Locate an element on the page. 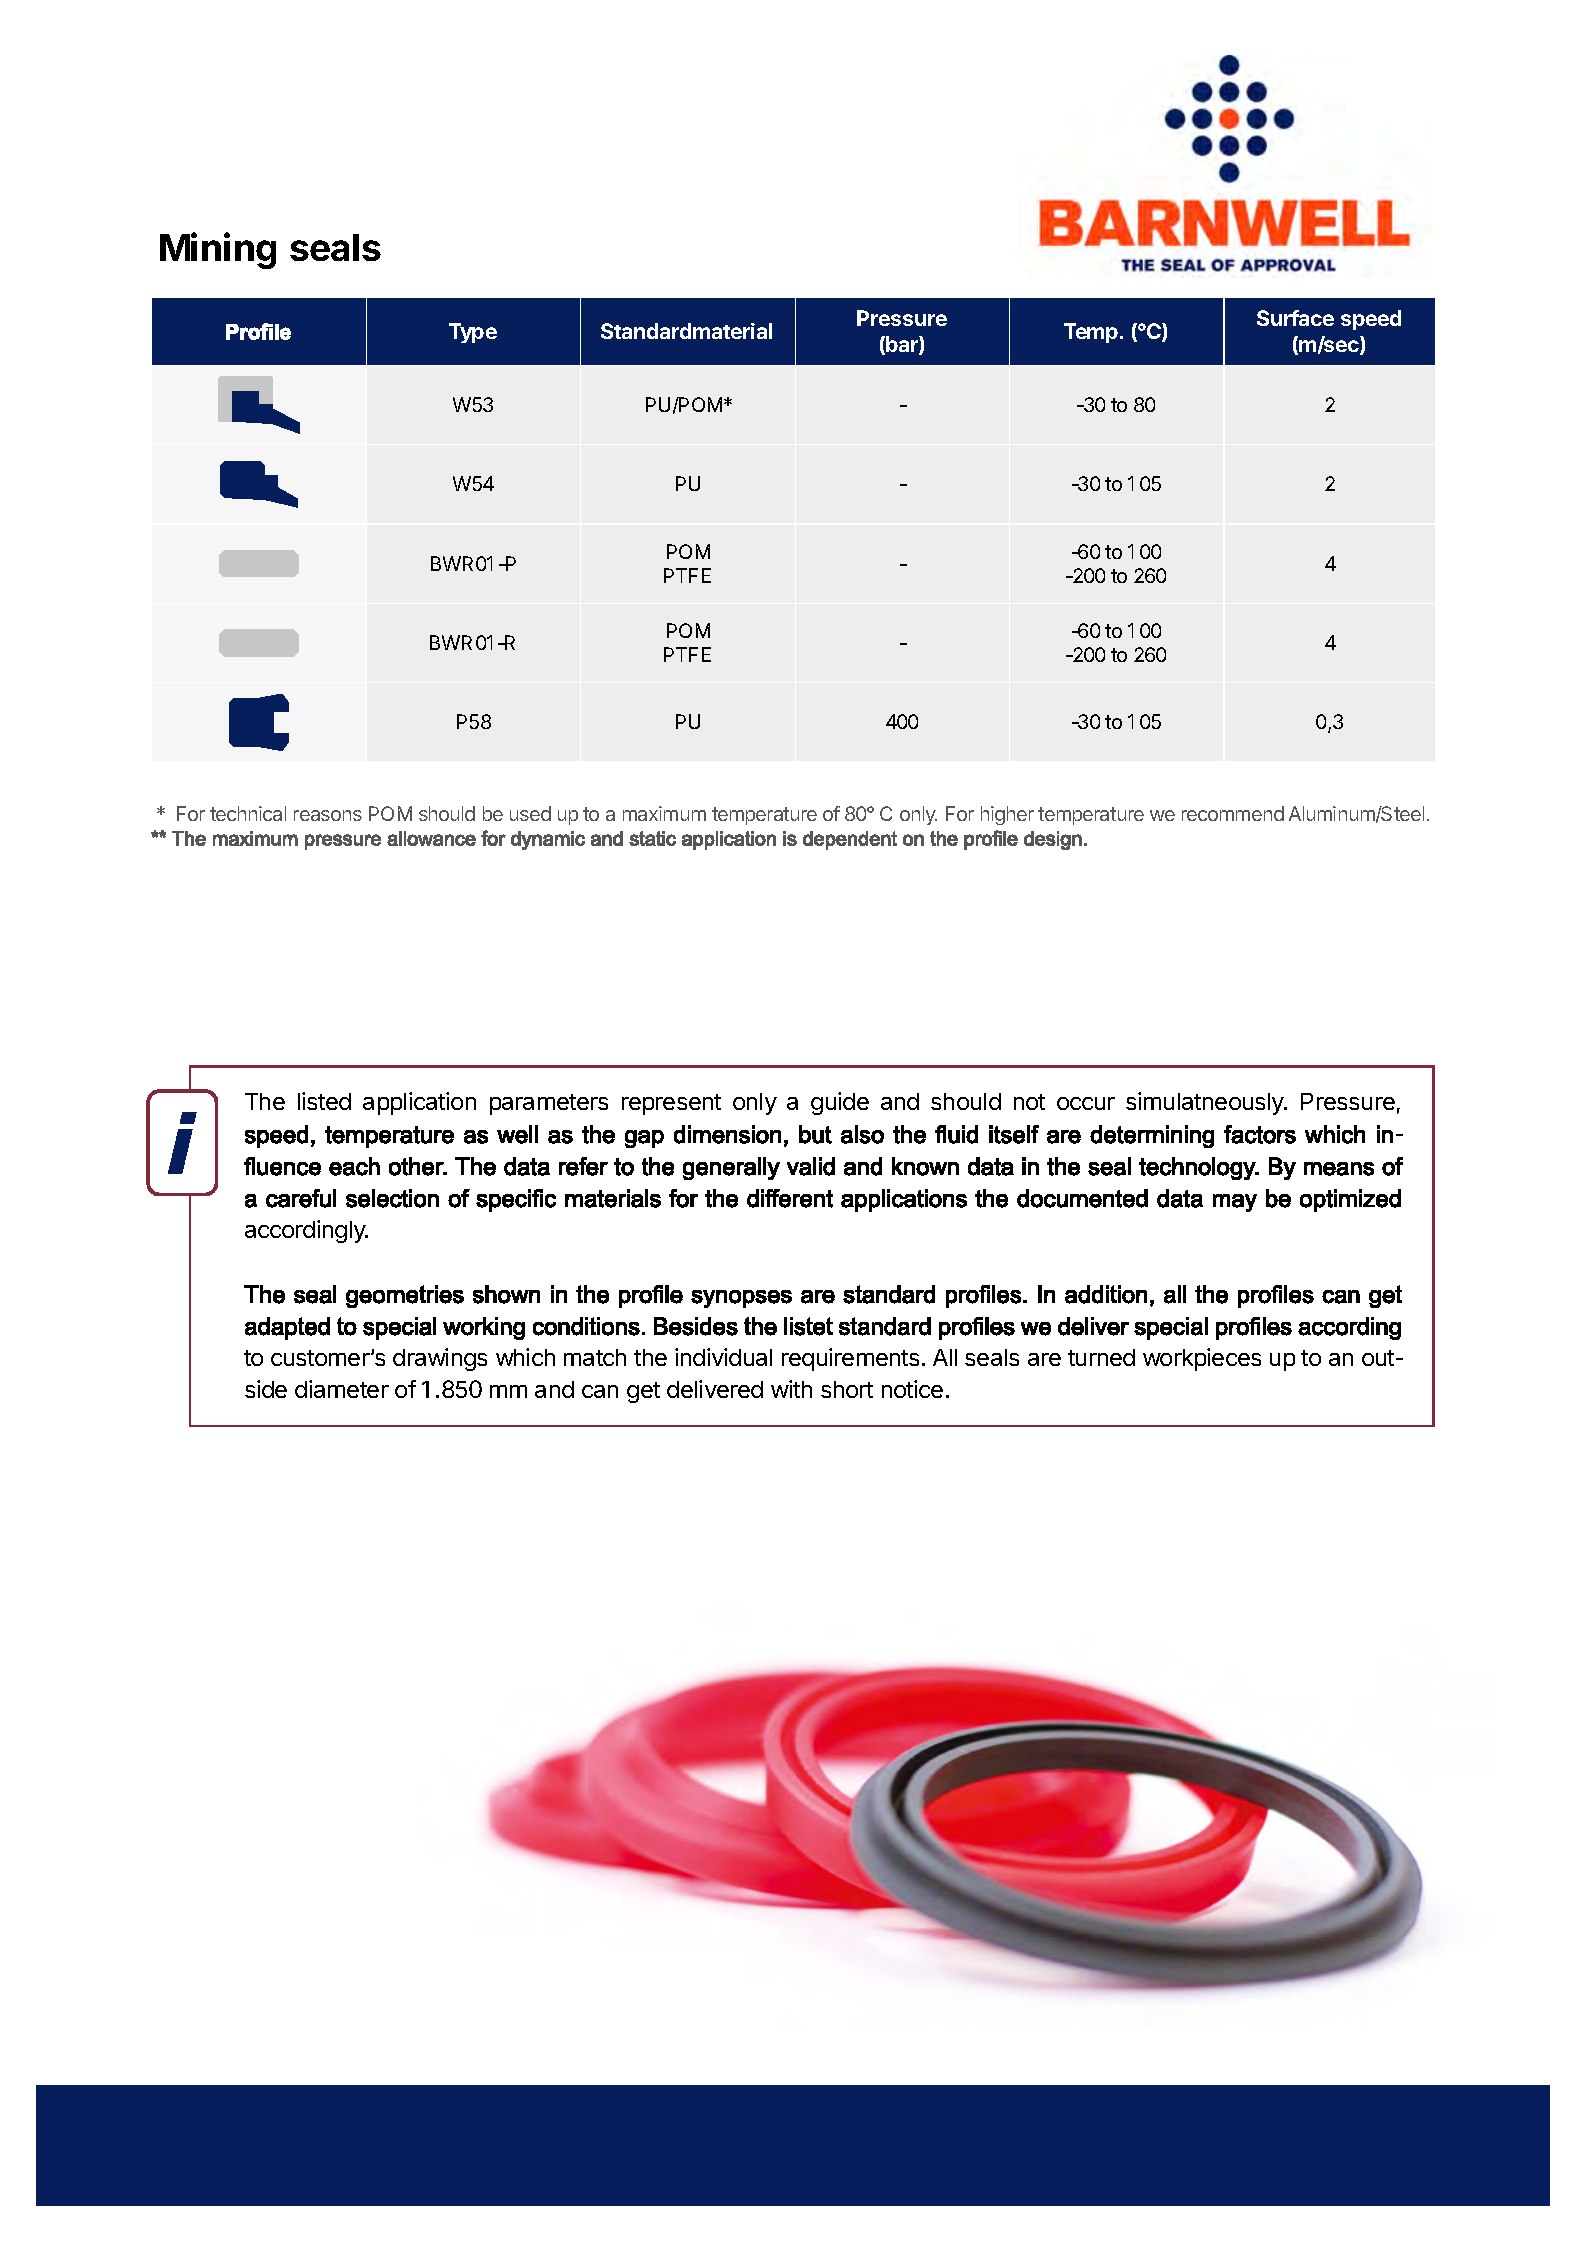  Surface is located at coordinates (1295, 318).
